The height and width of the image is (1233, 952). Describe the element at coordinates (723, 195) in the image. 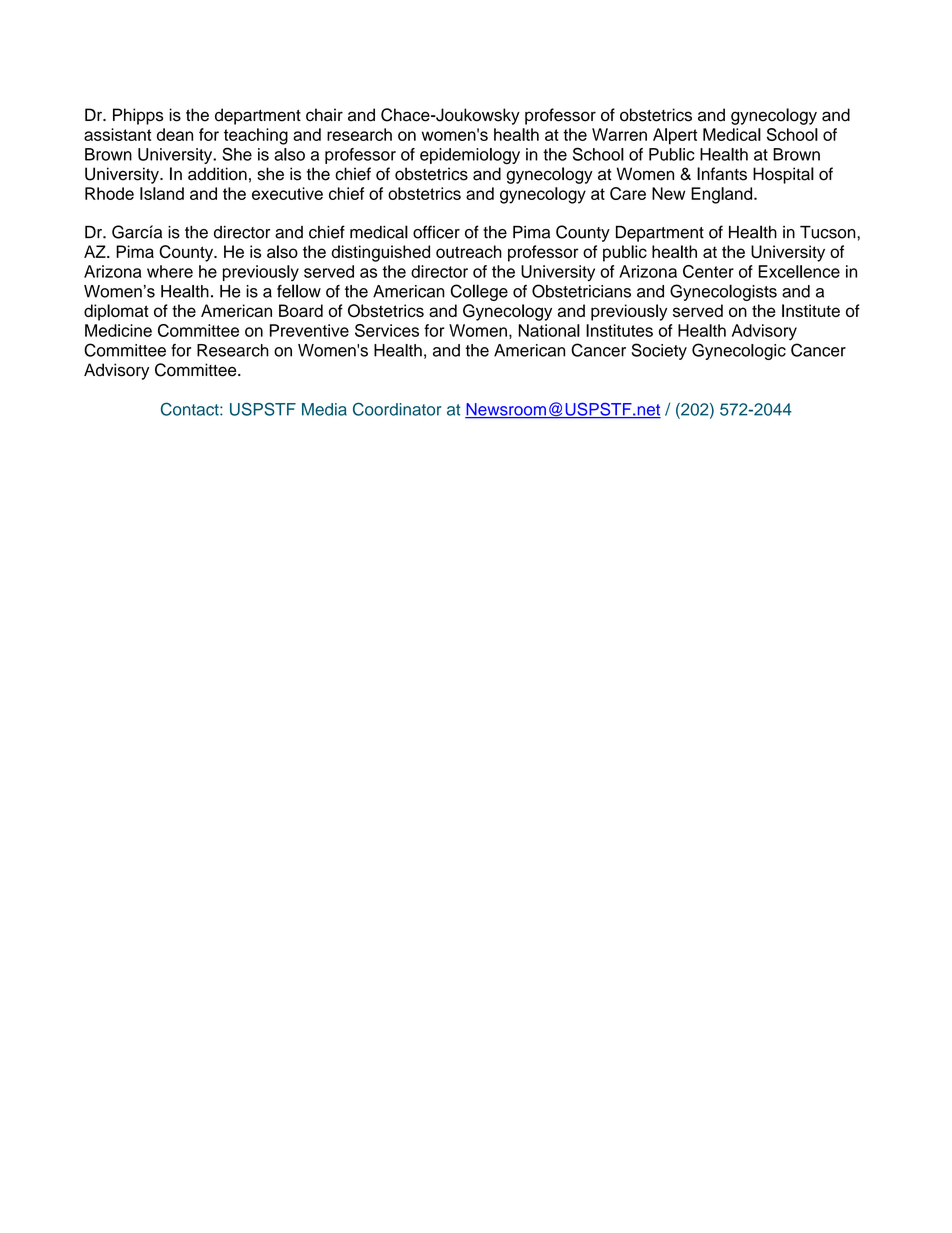

I see `England` at that location.
